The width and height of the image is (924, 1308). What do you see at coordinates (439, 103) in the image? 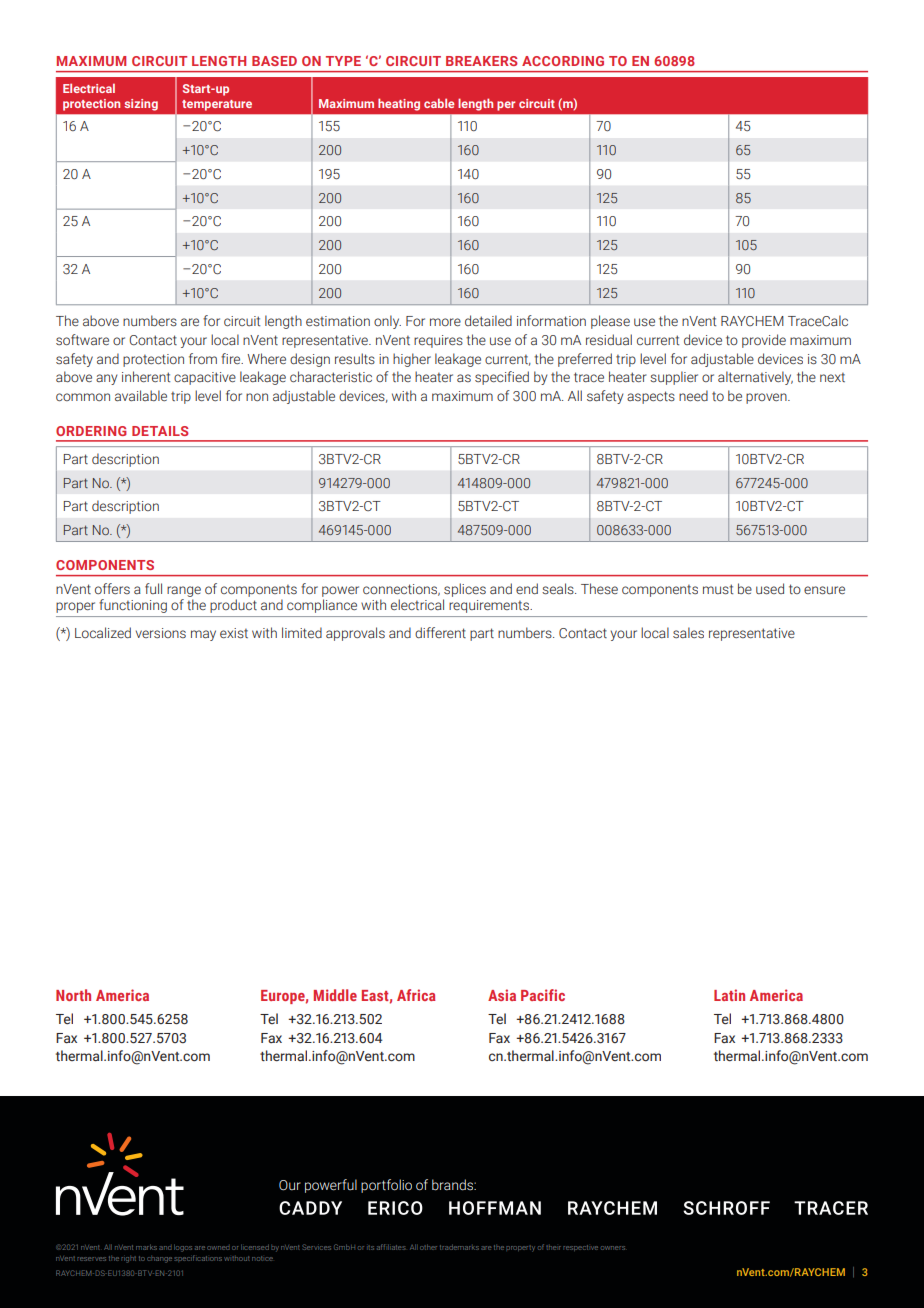
I see `cable` at bounding box center [439, 103].
